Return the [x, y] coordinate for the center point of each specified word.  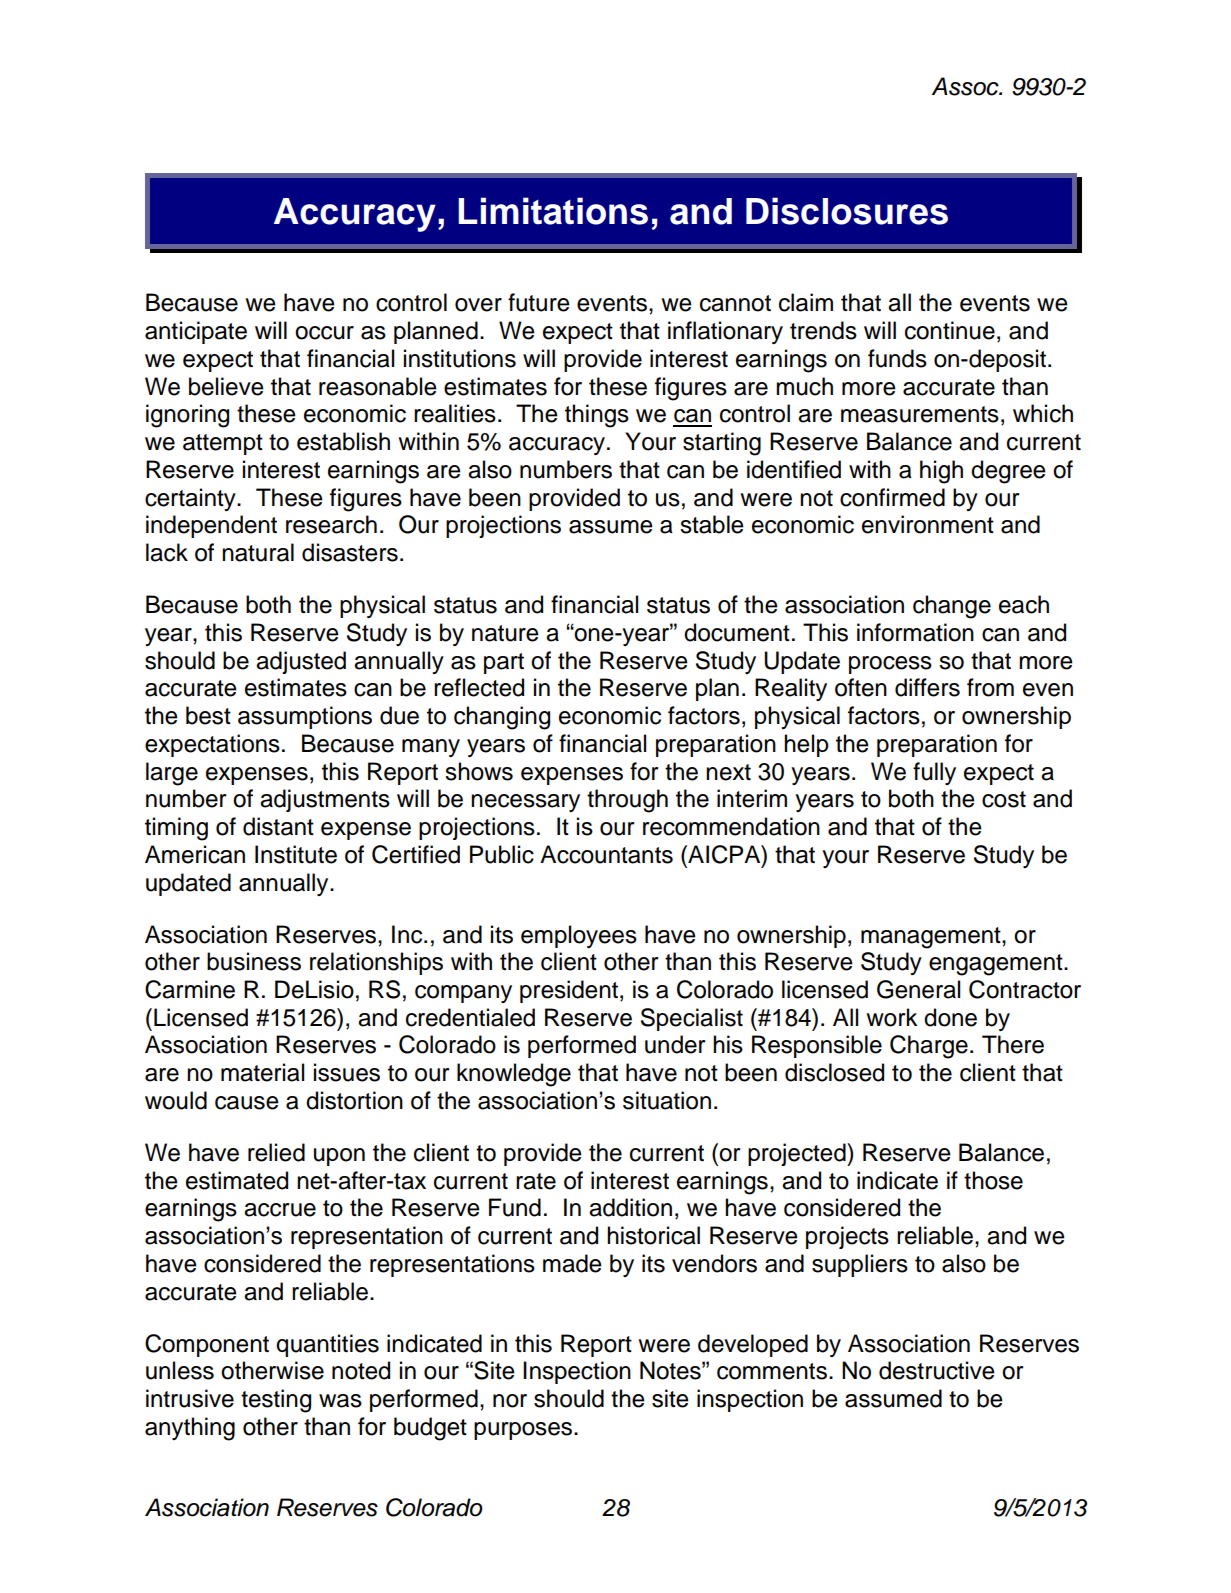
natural [258, 552]
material [262, 1072]
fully [934, 773]
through [627, 801]
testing [276, 1401]
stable [712, 524]
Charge [929, 1047]
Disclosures [847, 211]
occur [324, 333]
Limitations [553, 211]
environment [928, 524]
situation [667, 1100]
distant [278, 826]
